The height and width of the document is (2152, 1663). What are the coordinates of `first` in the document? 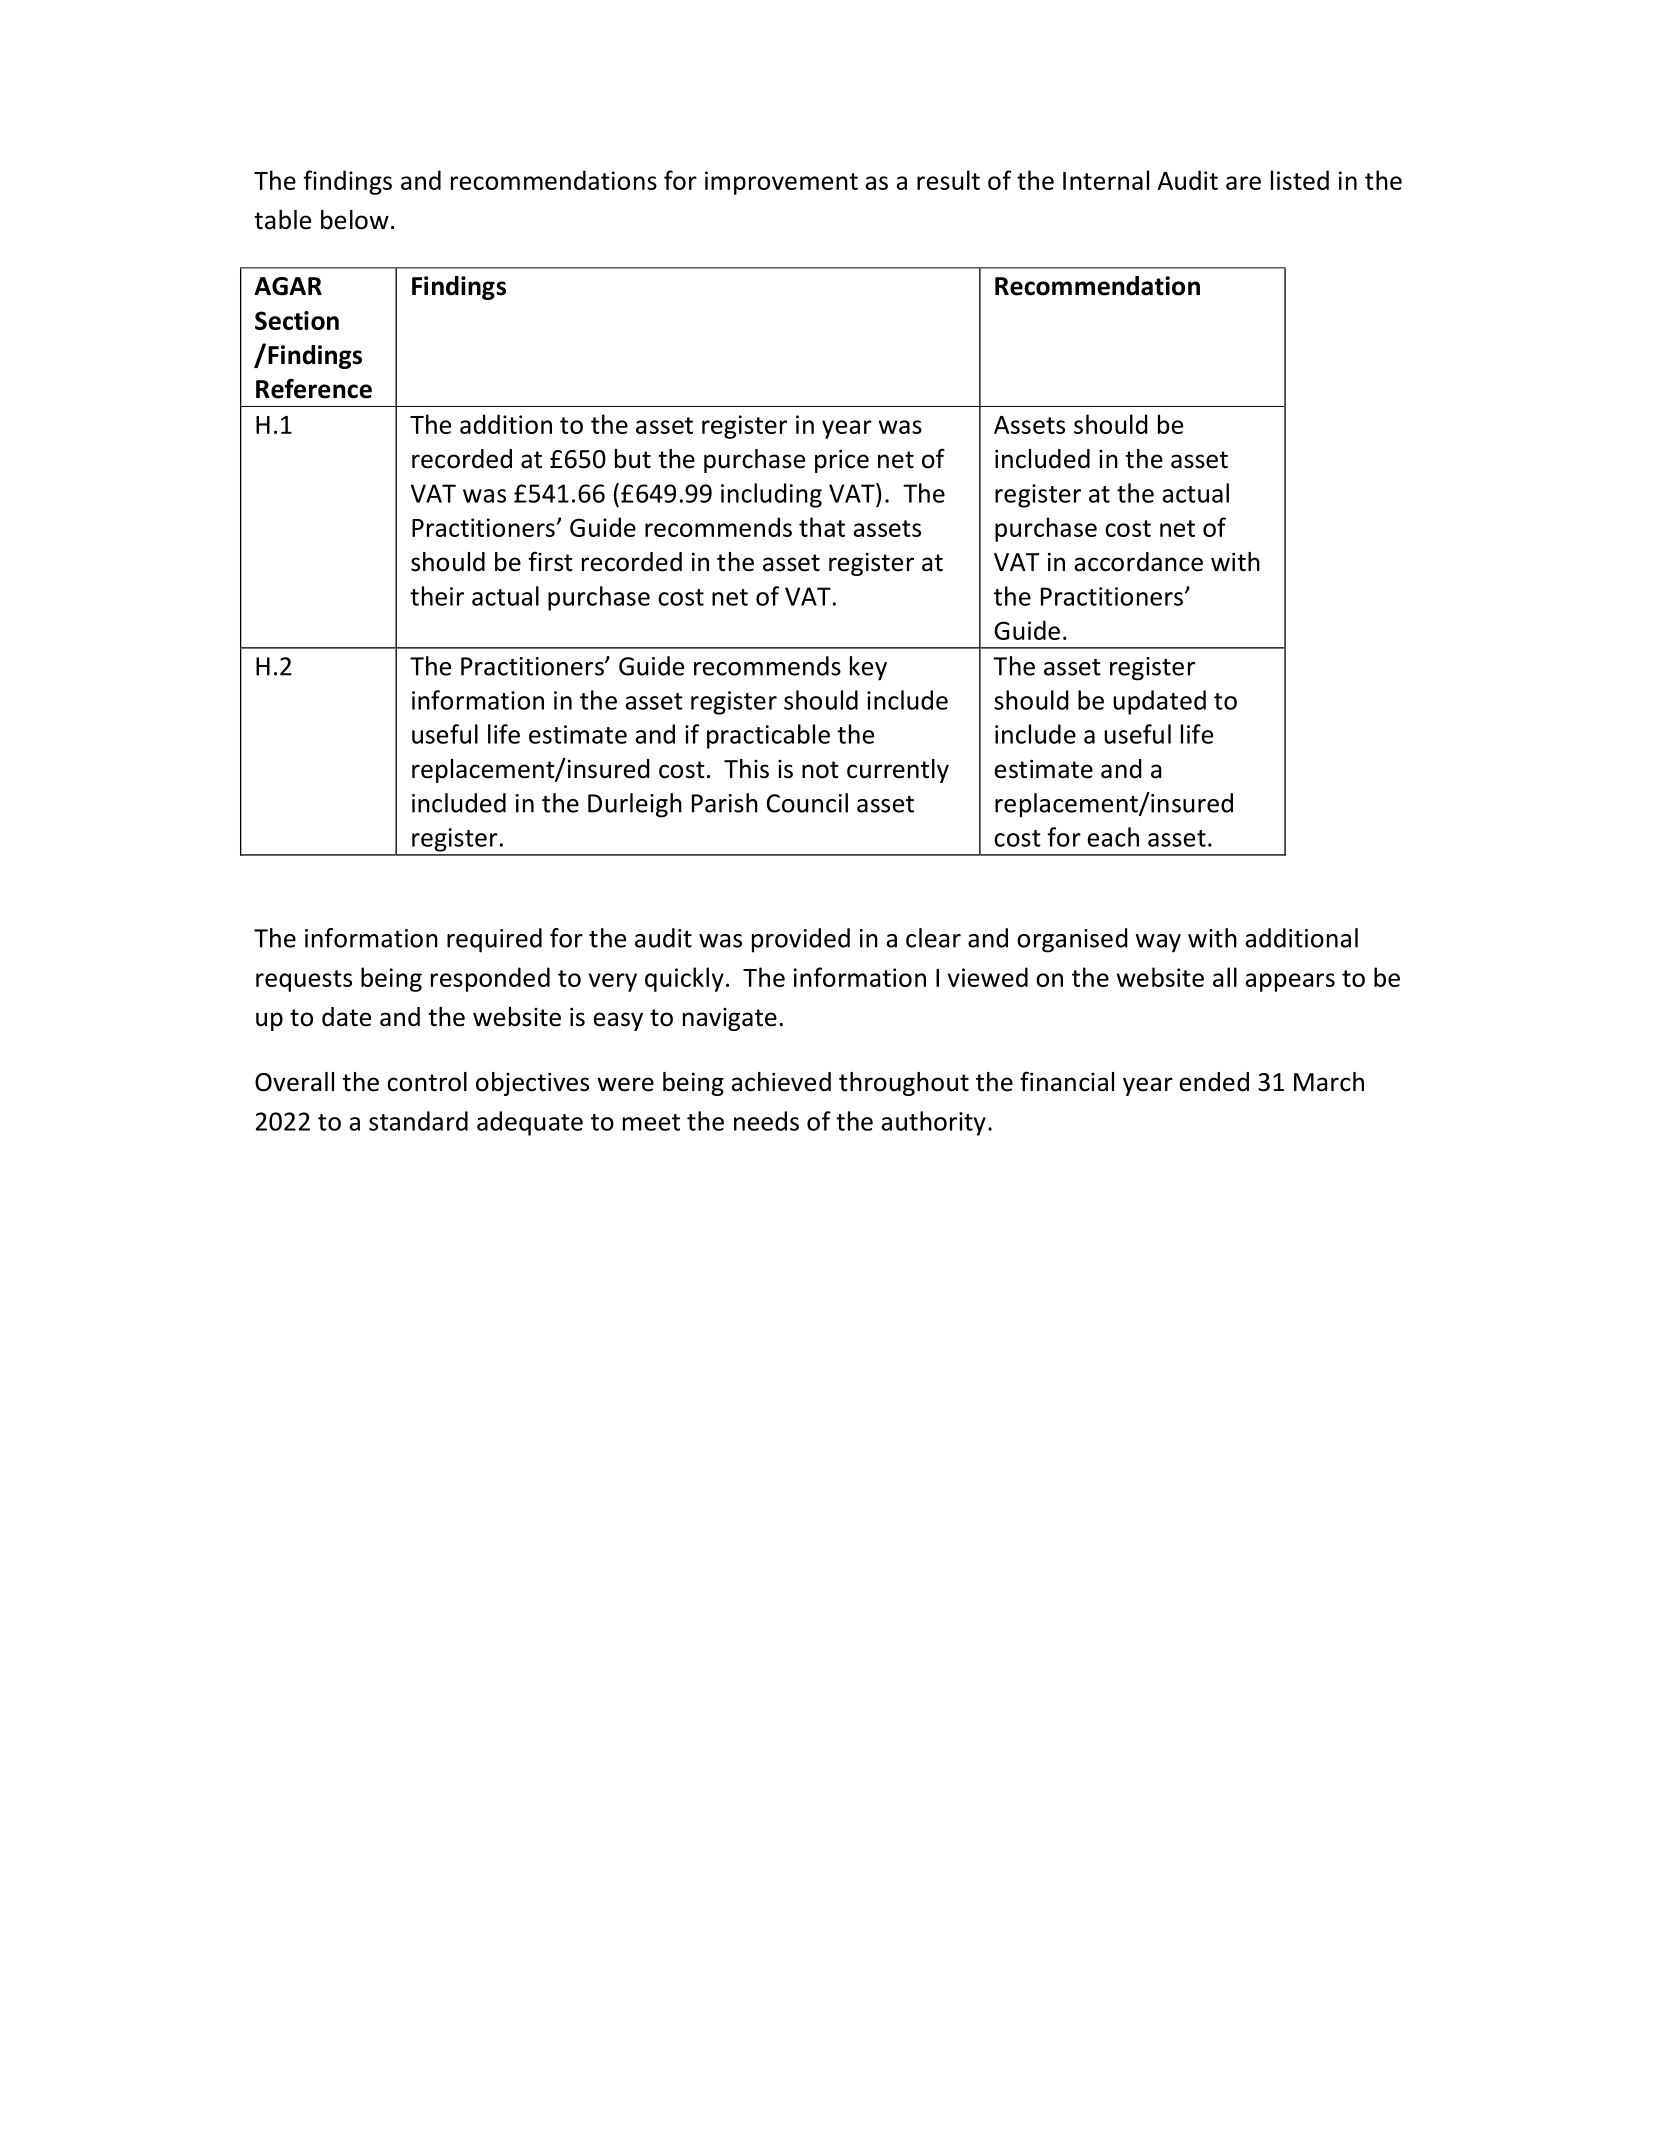 It's located at (551, 561).
